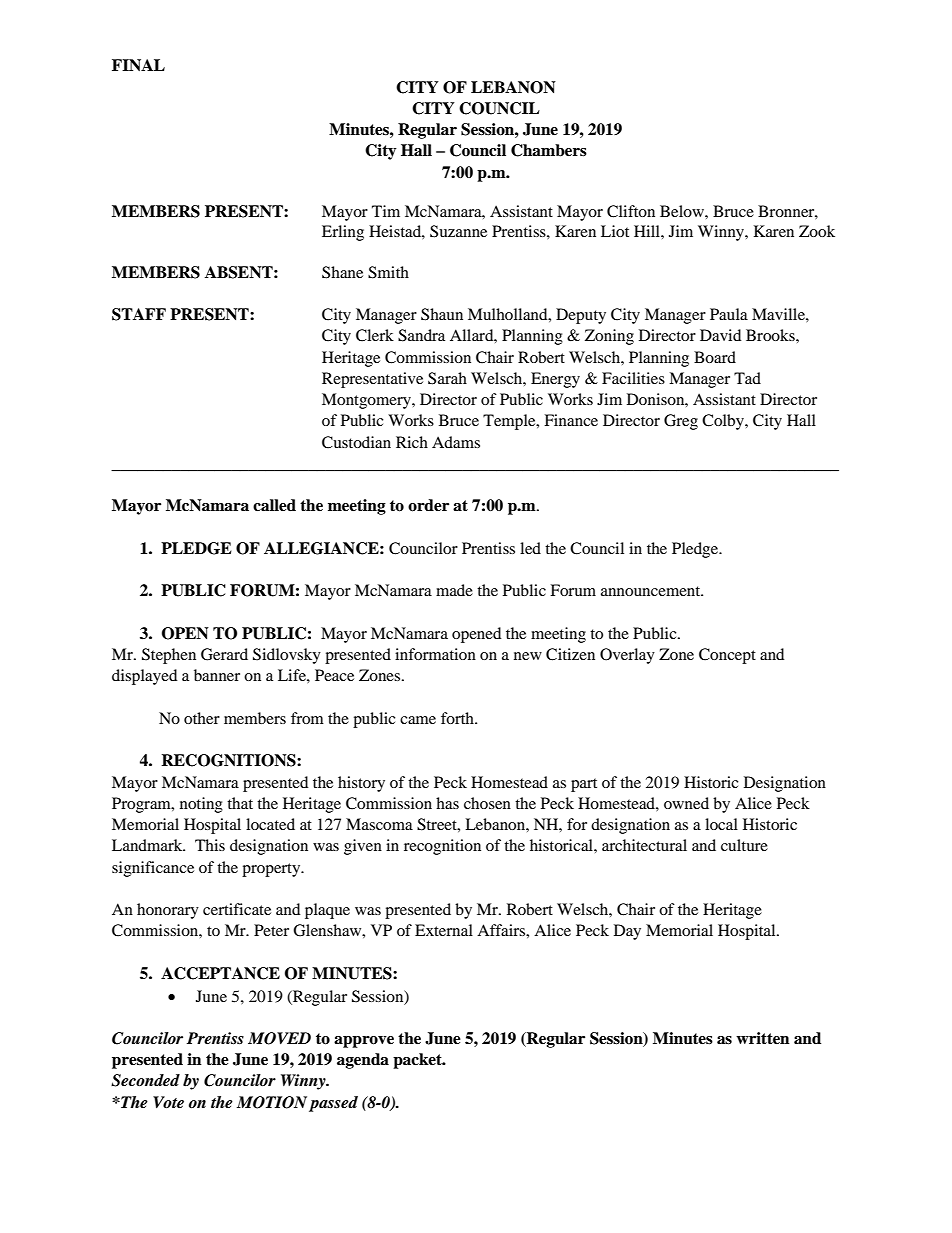 The height and width of the page is (1233, 952). Describe the element at coordinates (168, 1102) in the page. I see `Vote` at that location.
